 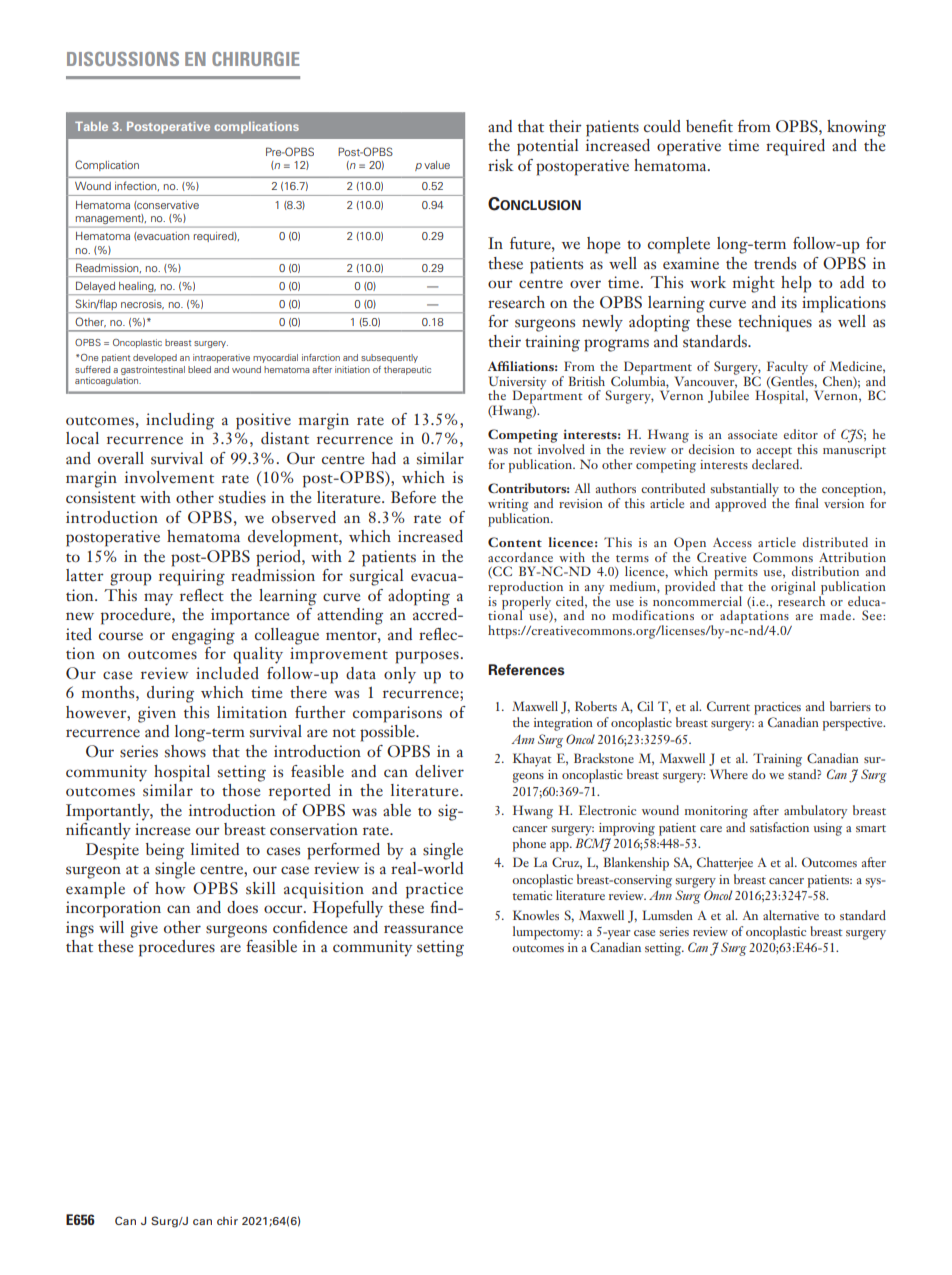 I want to click on help, so click(x=796, y=284).
